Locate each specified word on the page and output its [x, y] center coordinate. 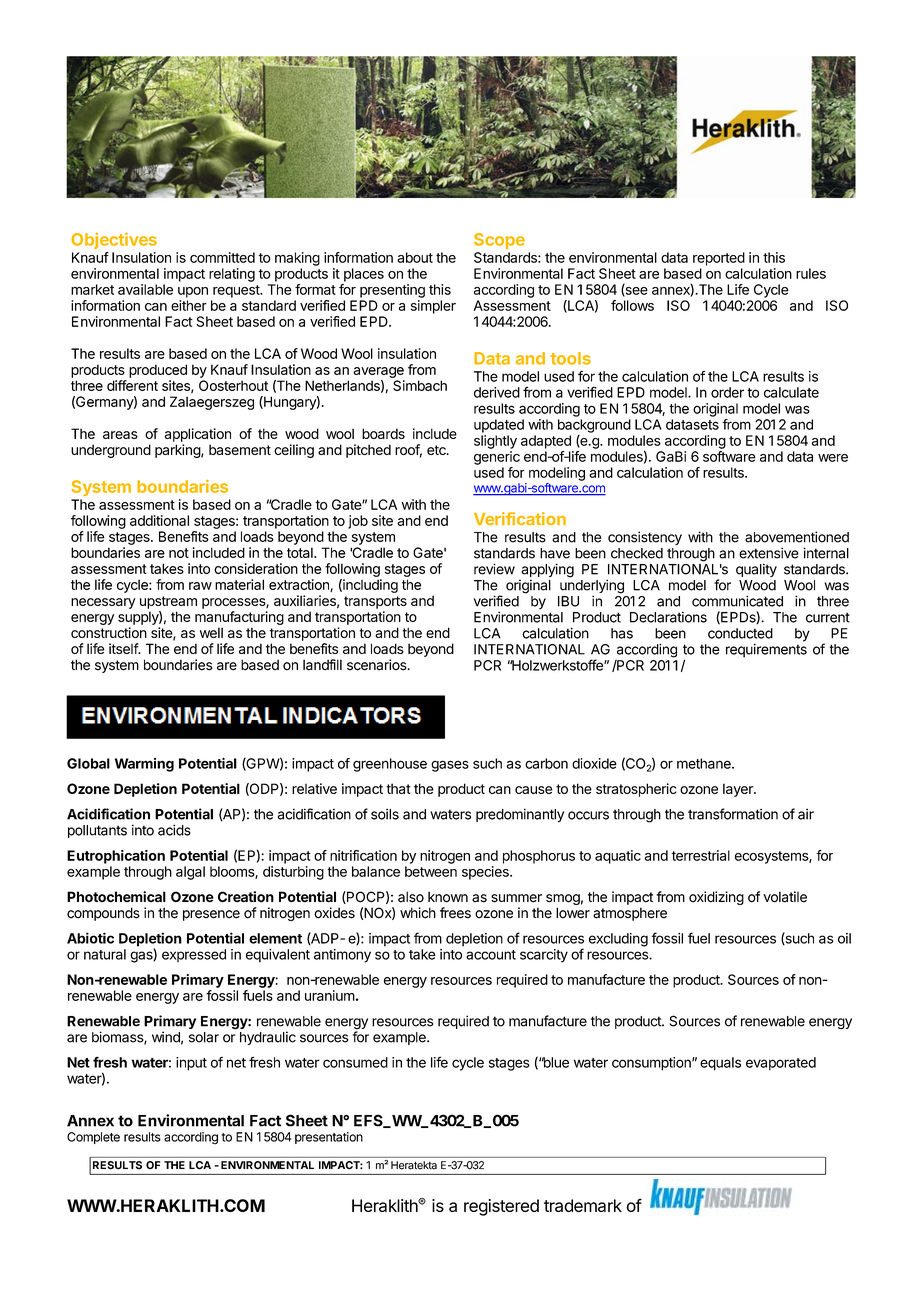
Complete [93, 1138]
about [415, 257]
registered [501, 1207]
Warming [144, 765]
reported [719, 259]
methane [705, 763]
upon [193, 292]
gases [450, 766]
